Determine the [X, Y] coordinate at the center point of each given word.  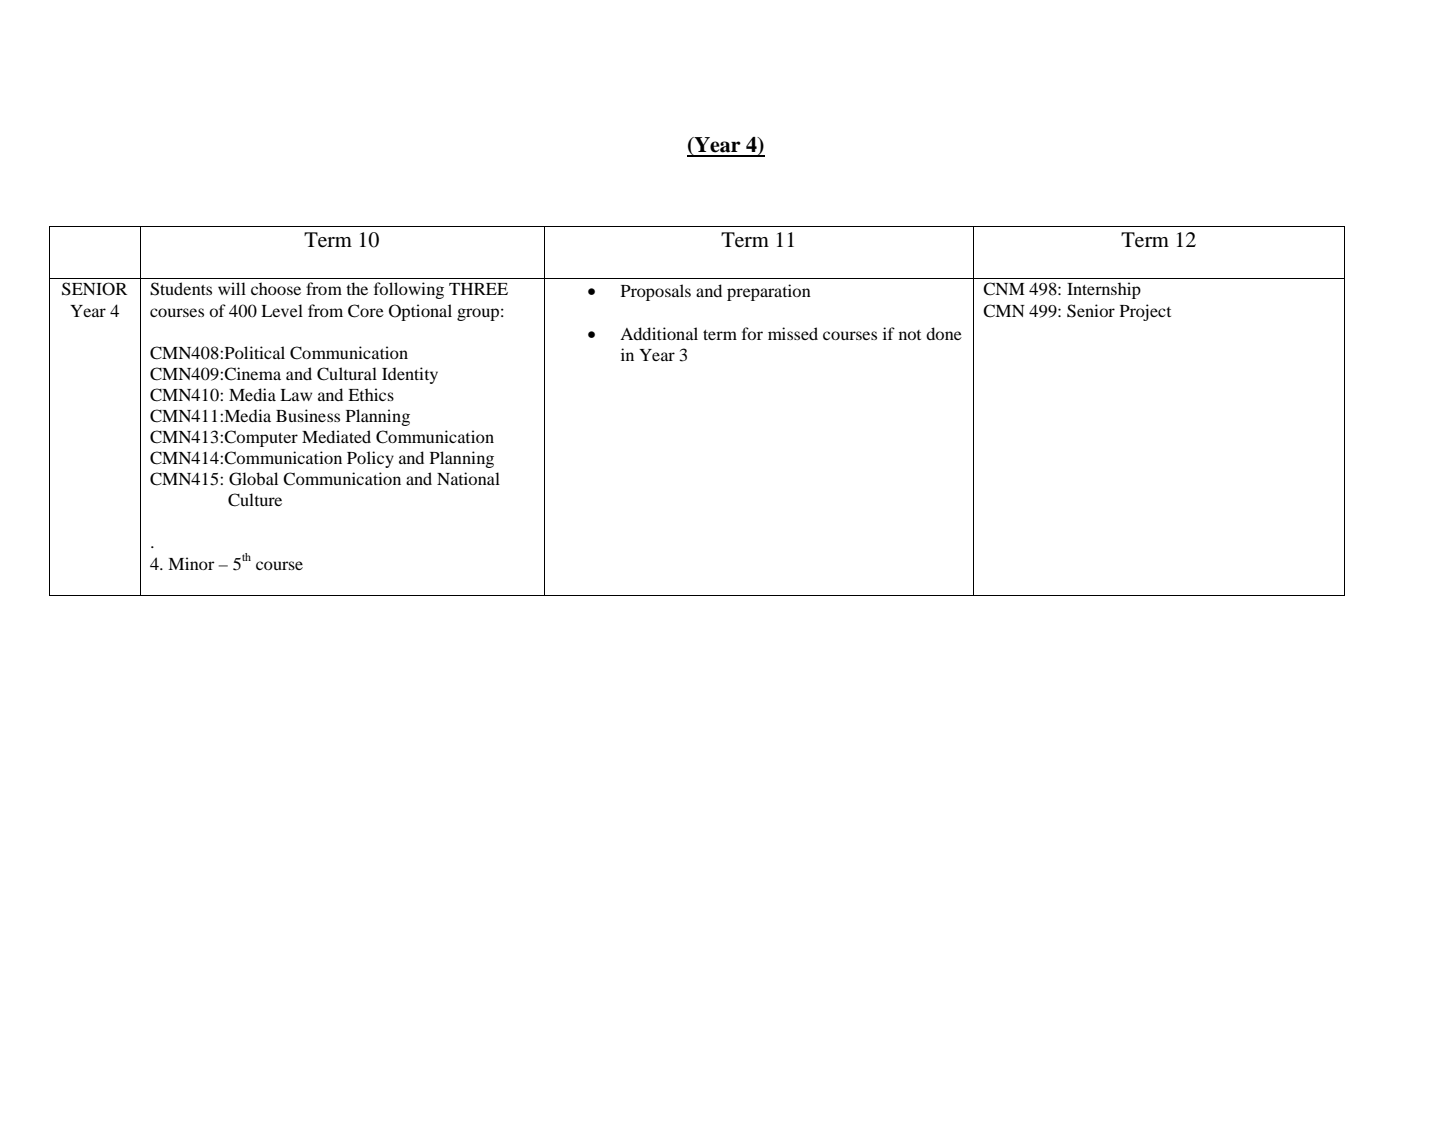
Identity [410, 375]
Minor [191, 563]
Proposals [656, 292]
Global [253, 479]
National [468, 478]
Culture [255, 500]
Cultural [347, 374]
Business [308, 415]
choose [276, 288]
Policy [370, 459]
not [910, 335]
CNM [1004, 289]
